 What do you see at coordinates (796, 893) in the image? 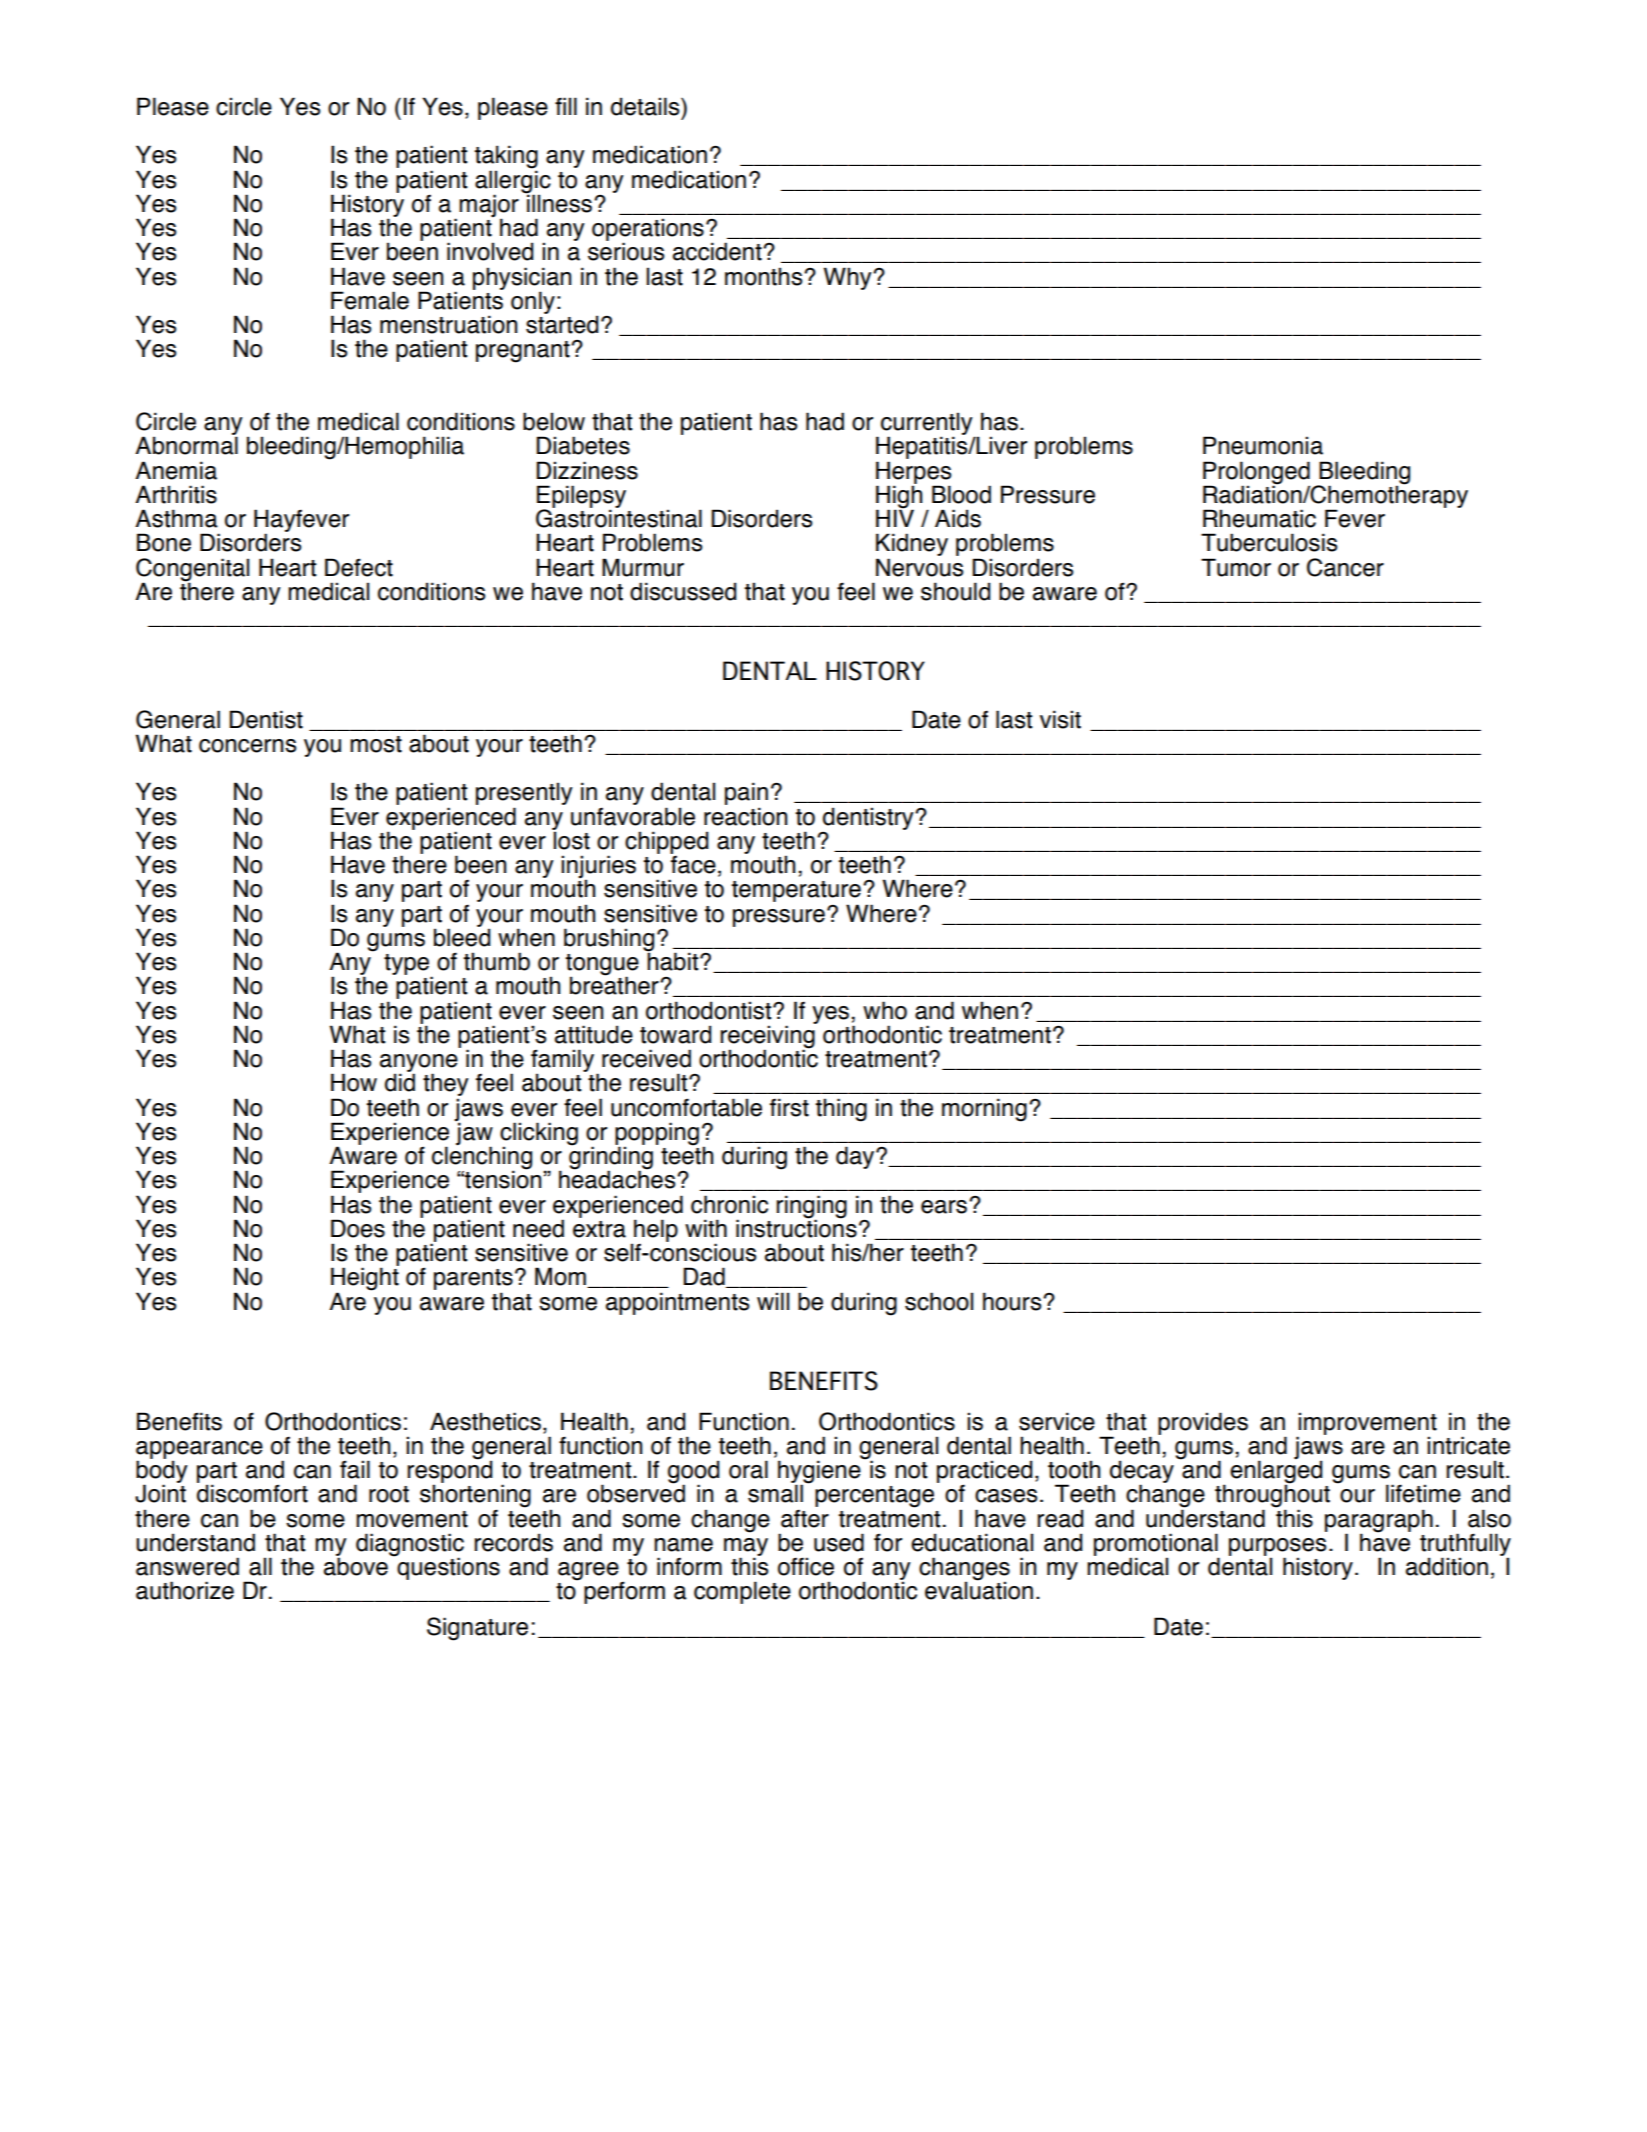
I see `temperature` at bounding box center [796, 893].
